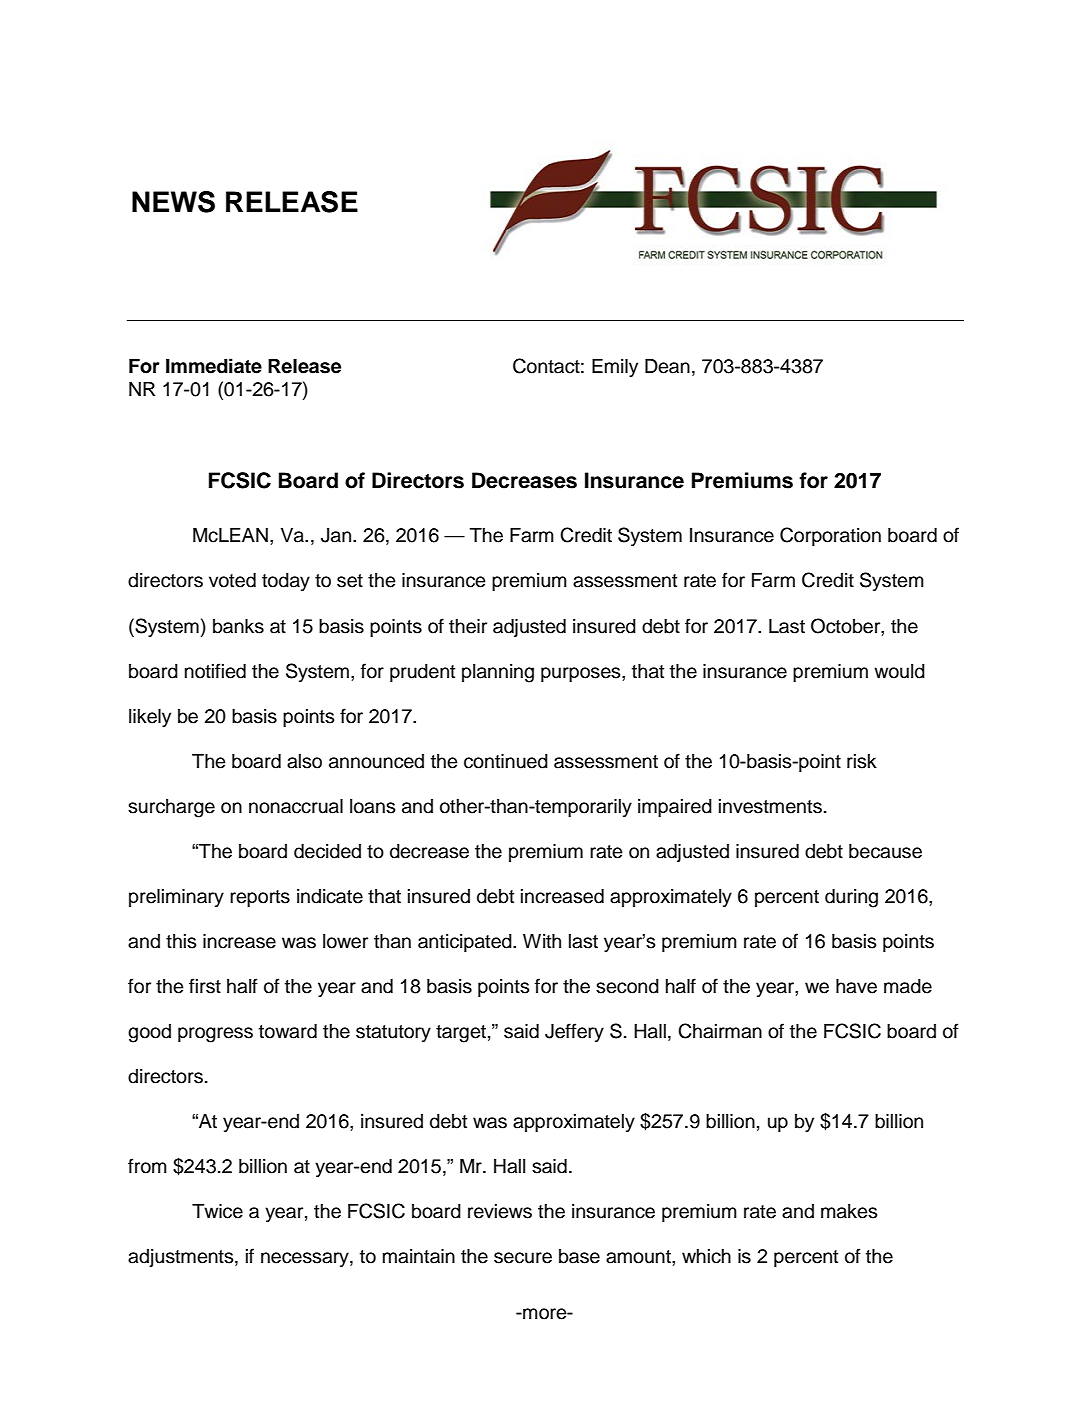 Image resolution: width=1089 pixels, height=1410 pixels. What do you see at coordinates (304, 761) in the page?
I see `also` at bounding box center [304, 761].
